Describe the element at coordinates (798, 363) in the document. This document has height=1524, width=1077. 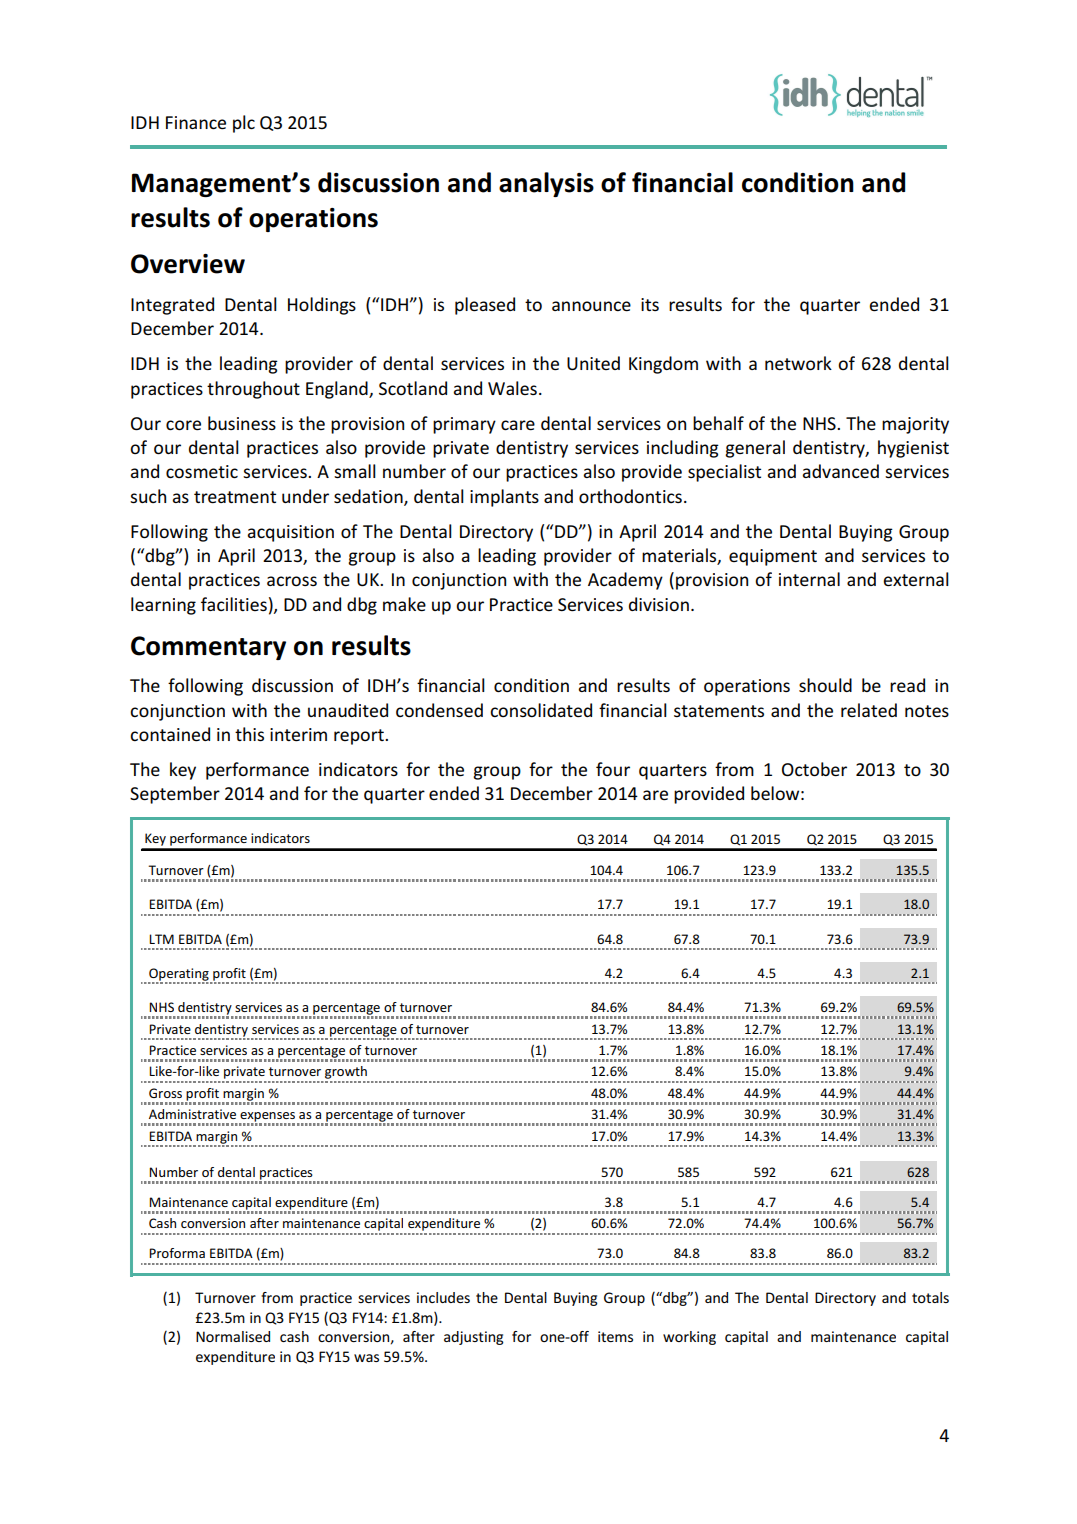
I see `network` at that location.
